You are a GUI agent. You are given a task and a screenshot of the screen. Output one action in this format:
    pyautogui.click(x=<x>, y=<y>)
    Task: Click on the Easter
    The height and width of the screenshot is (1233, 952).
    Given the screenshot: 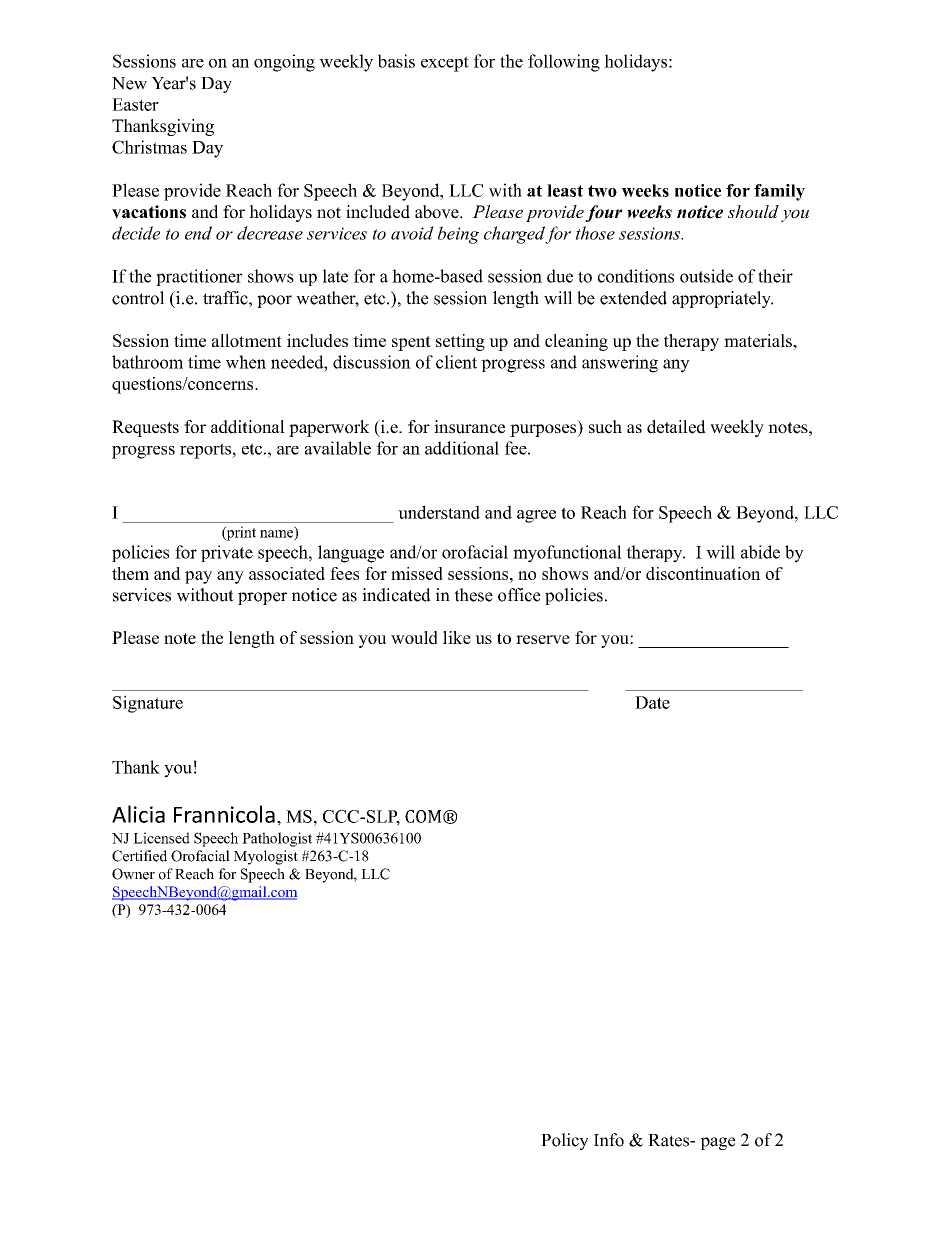 What is the action you would take?
    pyautogui.click(x=135, y=104)
